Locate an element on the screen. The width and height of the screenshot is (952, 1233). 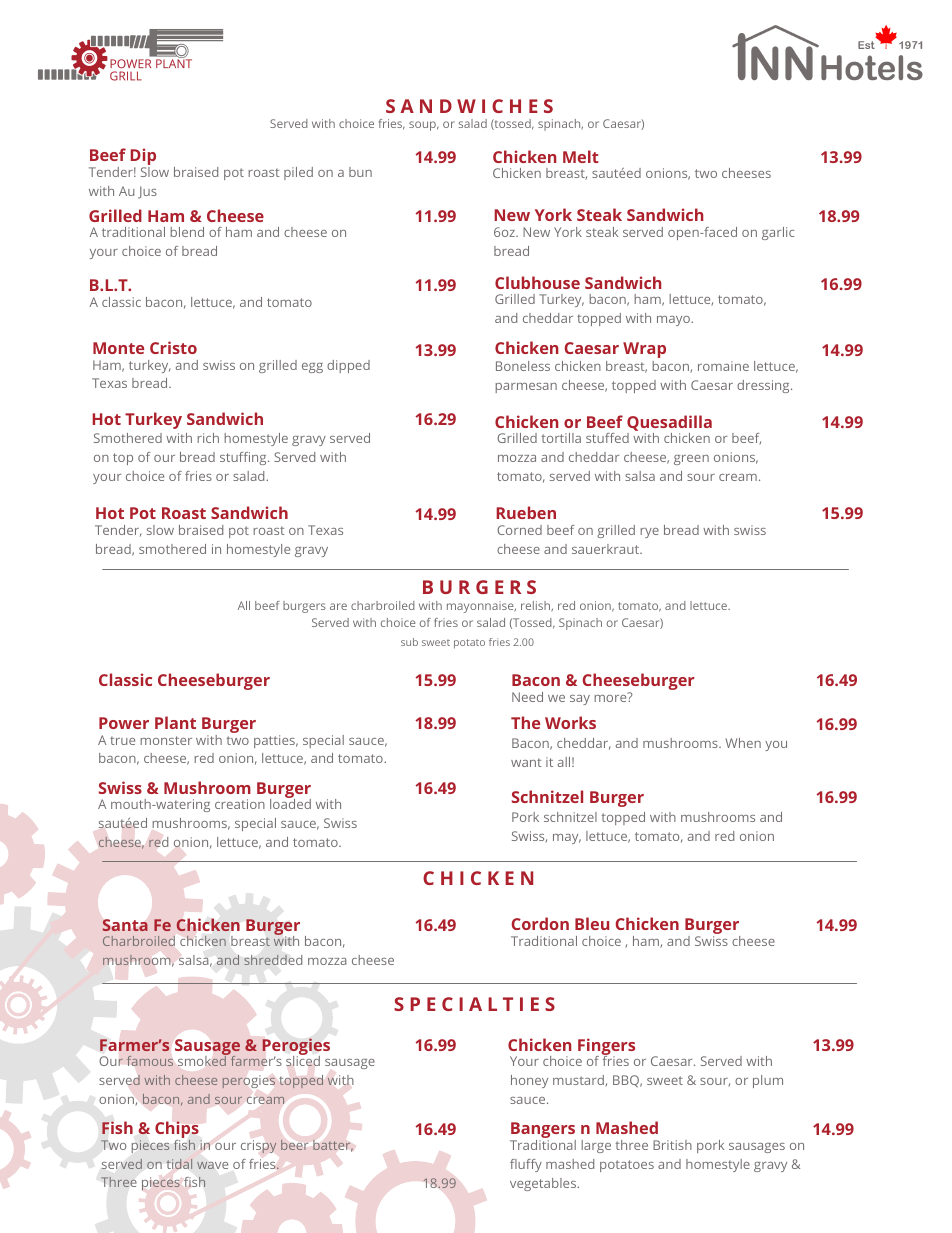
Jus is located at coordinates (147, 192).
